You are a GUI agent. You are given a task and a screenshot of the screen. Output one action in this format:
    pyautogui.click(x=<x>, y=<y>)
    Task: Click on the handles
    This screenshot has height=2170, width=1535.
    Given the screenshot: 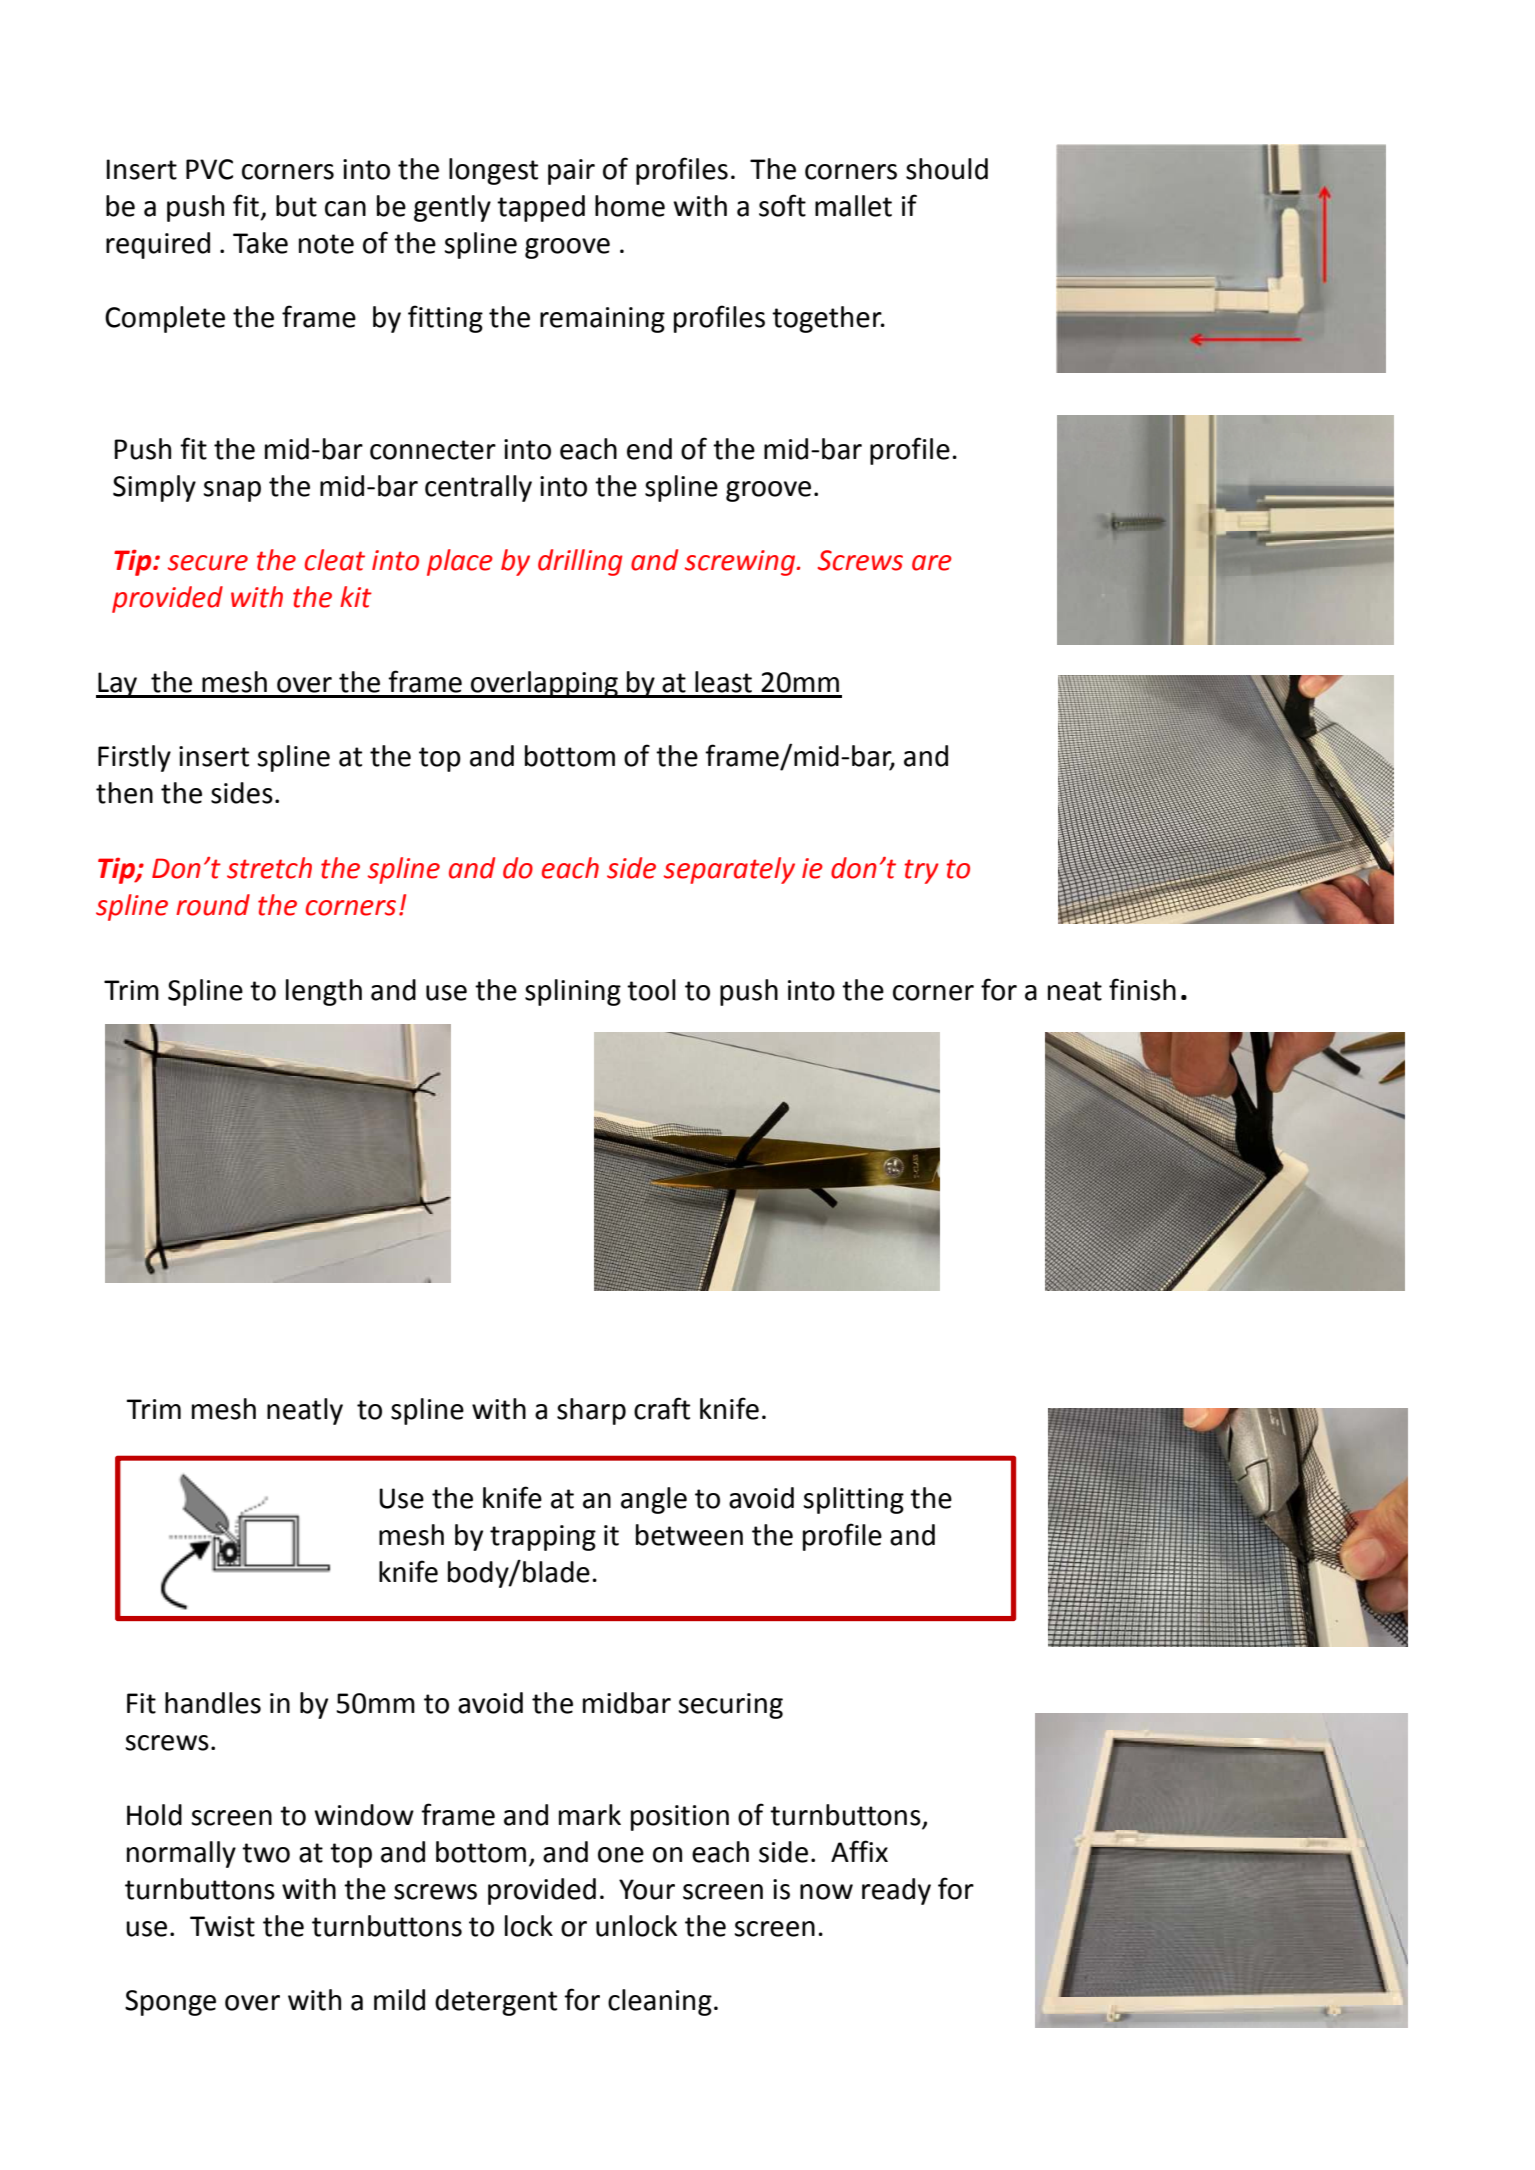 What is the action you would take?
    pyautogui.click(x=213, y=1703)
